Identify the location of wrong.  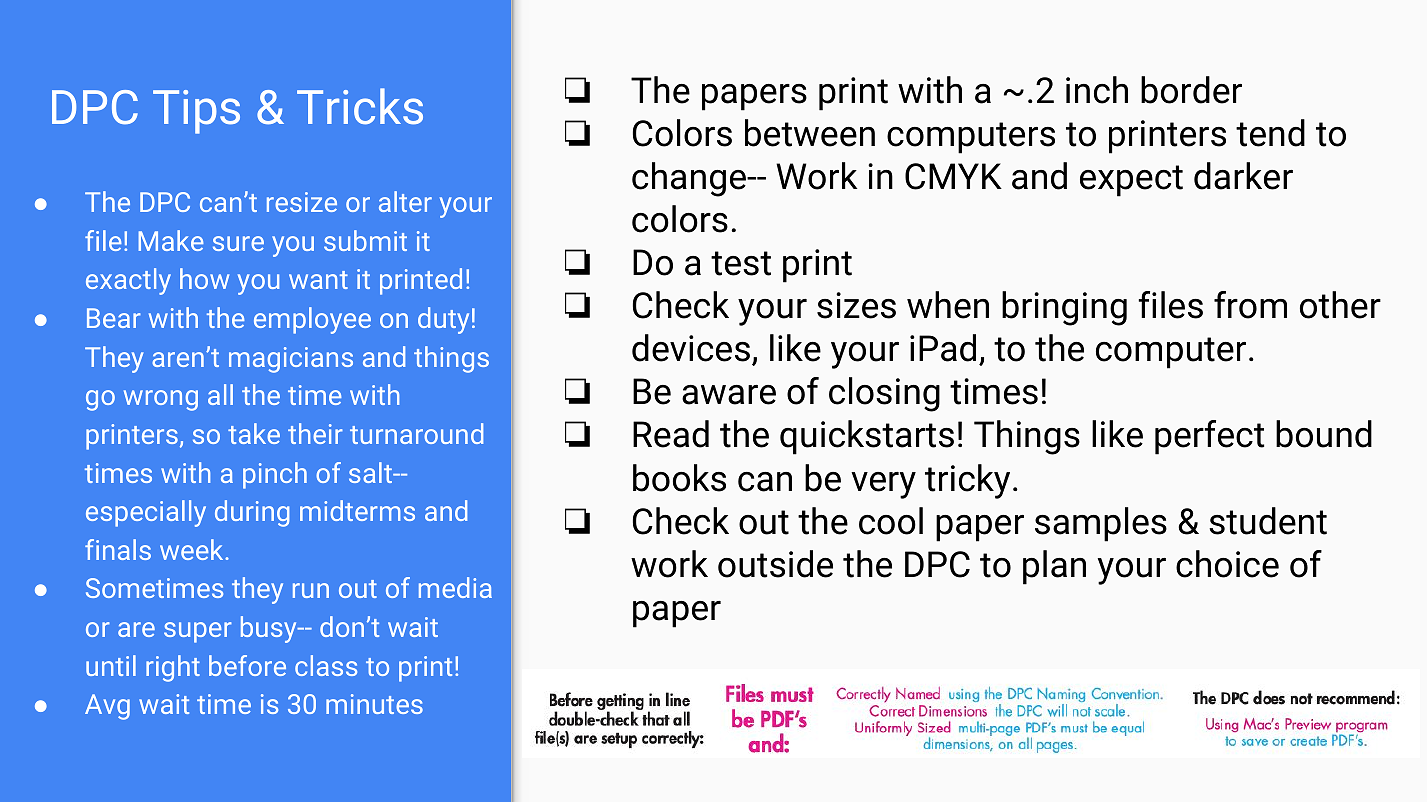
(161, 400).
